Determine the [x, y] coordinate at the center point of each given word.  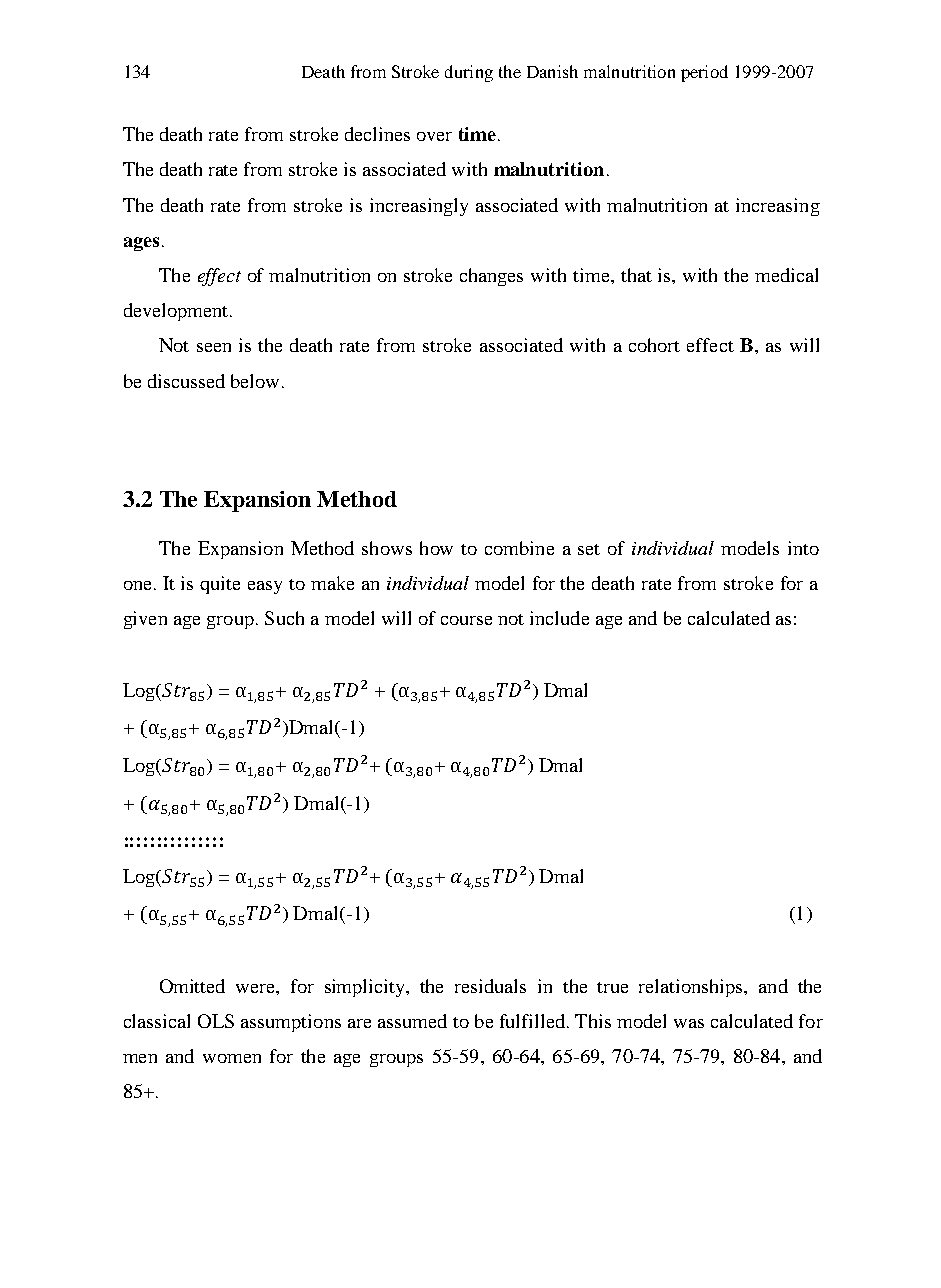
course [466, 620]
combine [519, 548]
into [803, 548]
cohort [654, 345]
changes [491, 277]
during [469, 73]
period [704, 73]
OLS [216, 1021]
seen [214, 347]
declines [377, 134]
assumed [412, 1021]
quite [220, 585]
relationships [692, 988]
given [145, 620]
